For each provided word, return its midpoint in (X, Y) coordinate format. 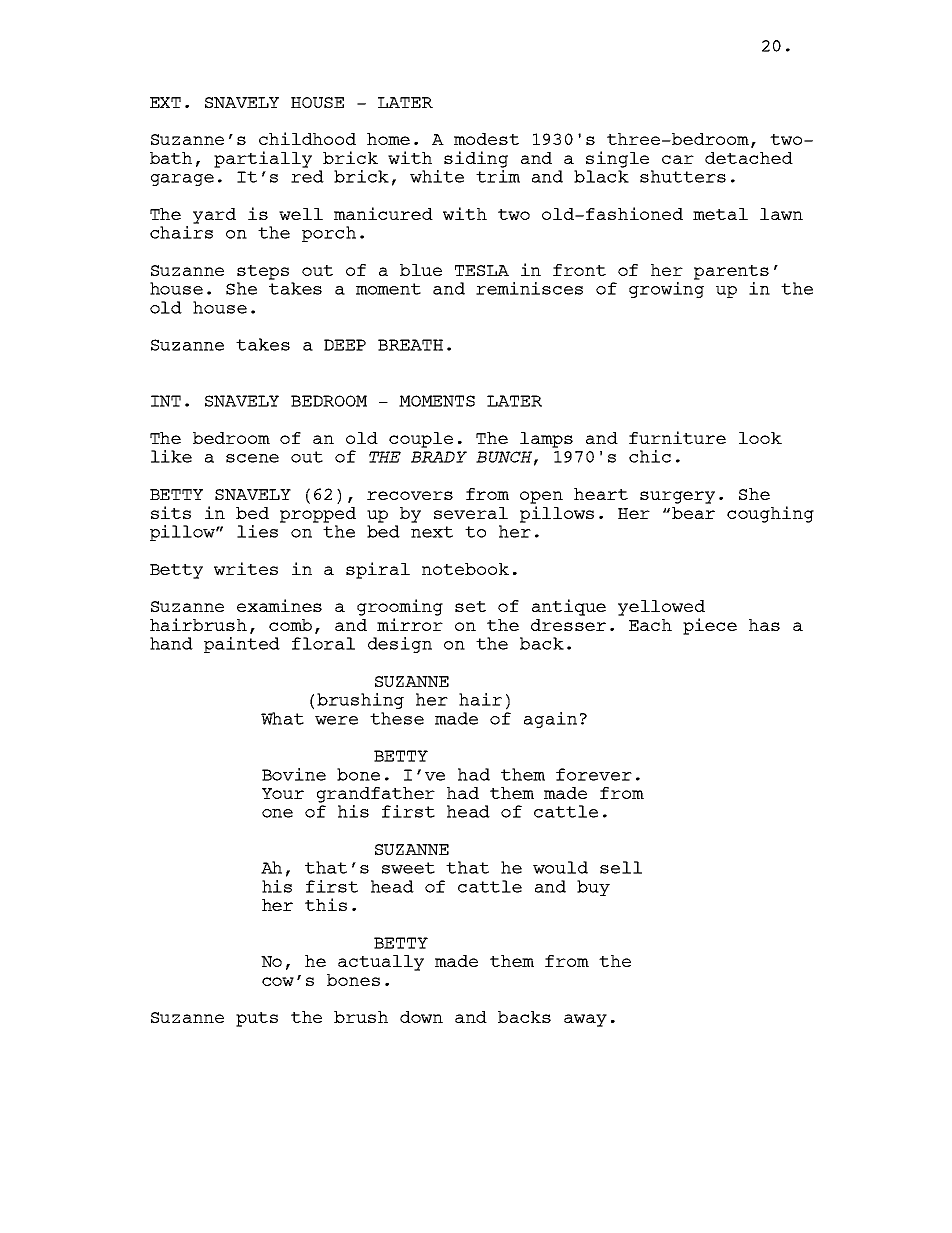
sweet (408, 868)
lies (259, 530)
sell (621, 867)
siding (476, 159)
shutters (683, 176)
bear (693, 513)
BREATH (410, 345)
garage (182, 180)
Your (283, 793)
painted (242, 645)
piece (710, 626)
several (471, 513)
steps (263, 272)
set (470, 606)
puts (257, 1019)
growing (666, 290)
